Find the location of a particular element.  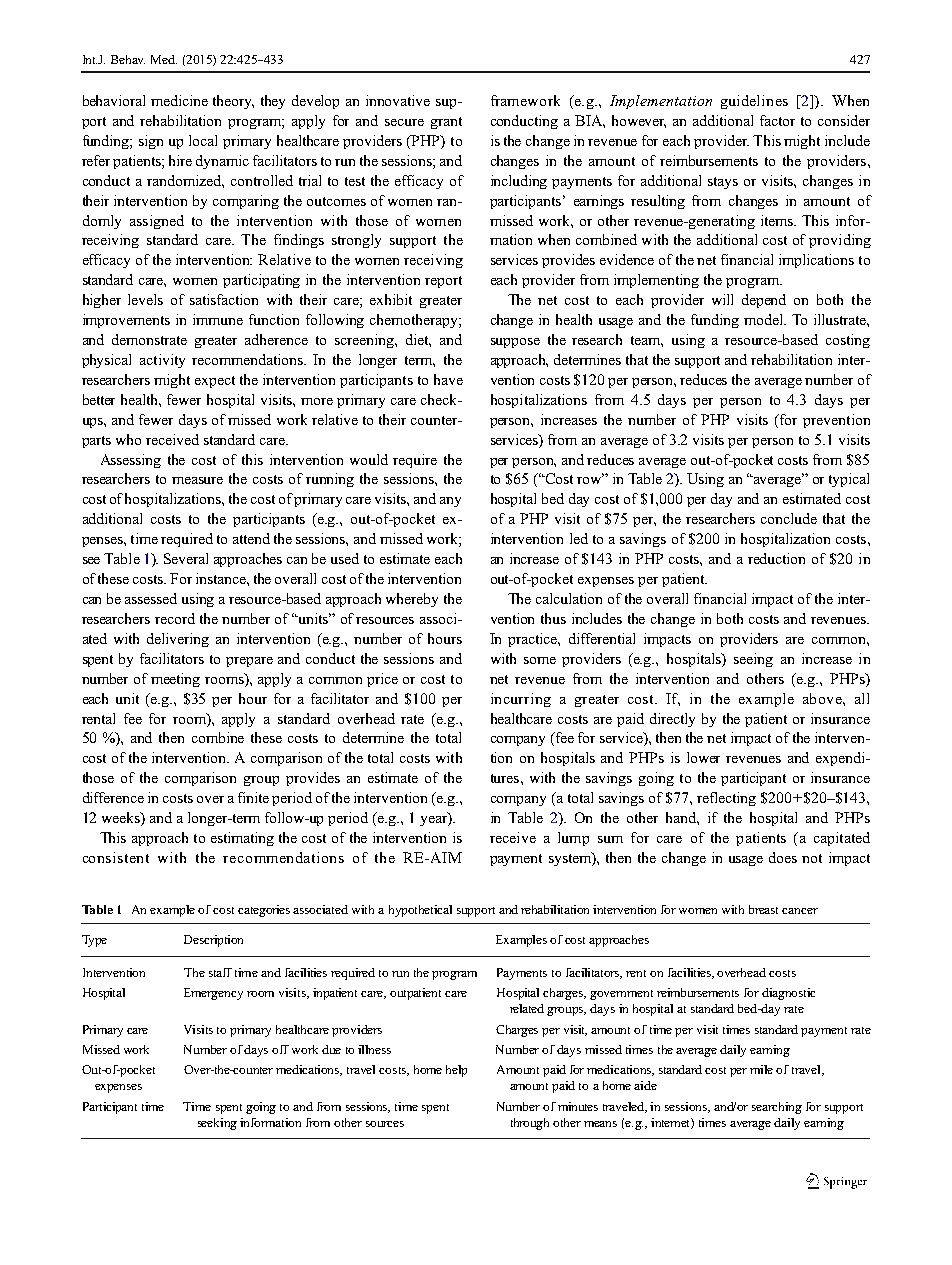

searching is located at coordinates (777, 1108).
